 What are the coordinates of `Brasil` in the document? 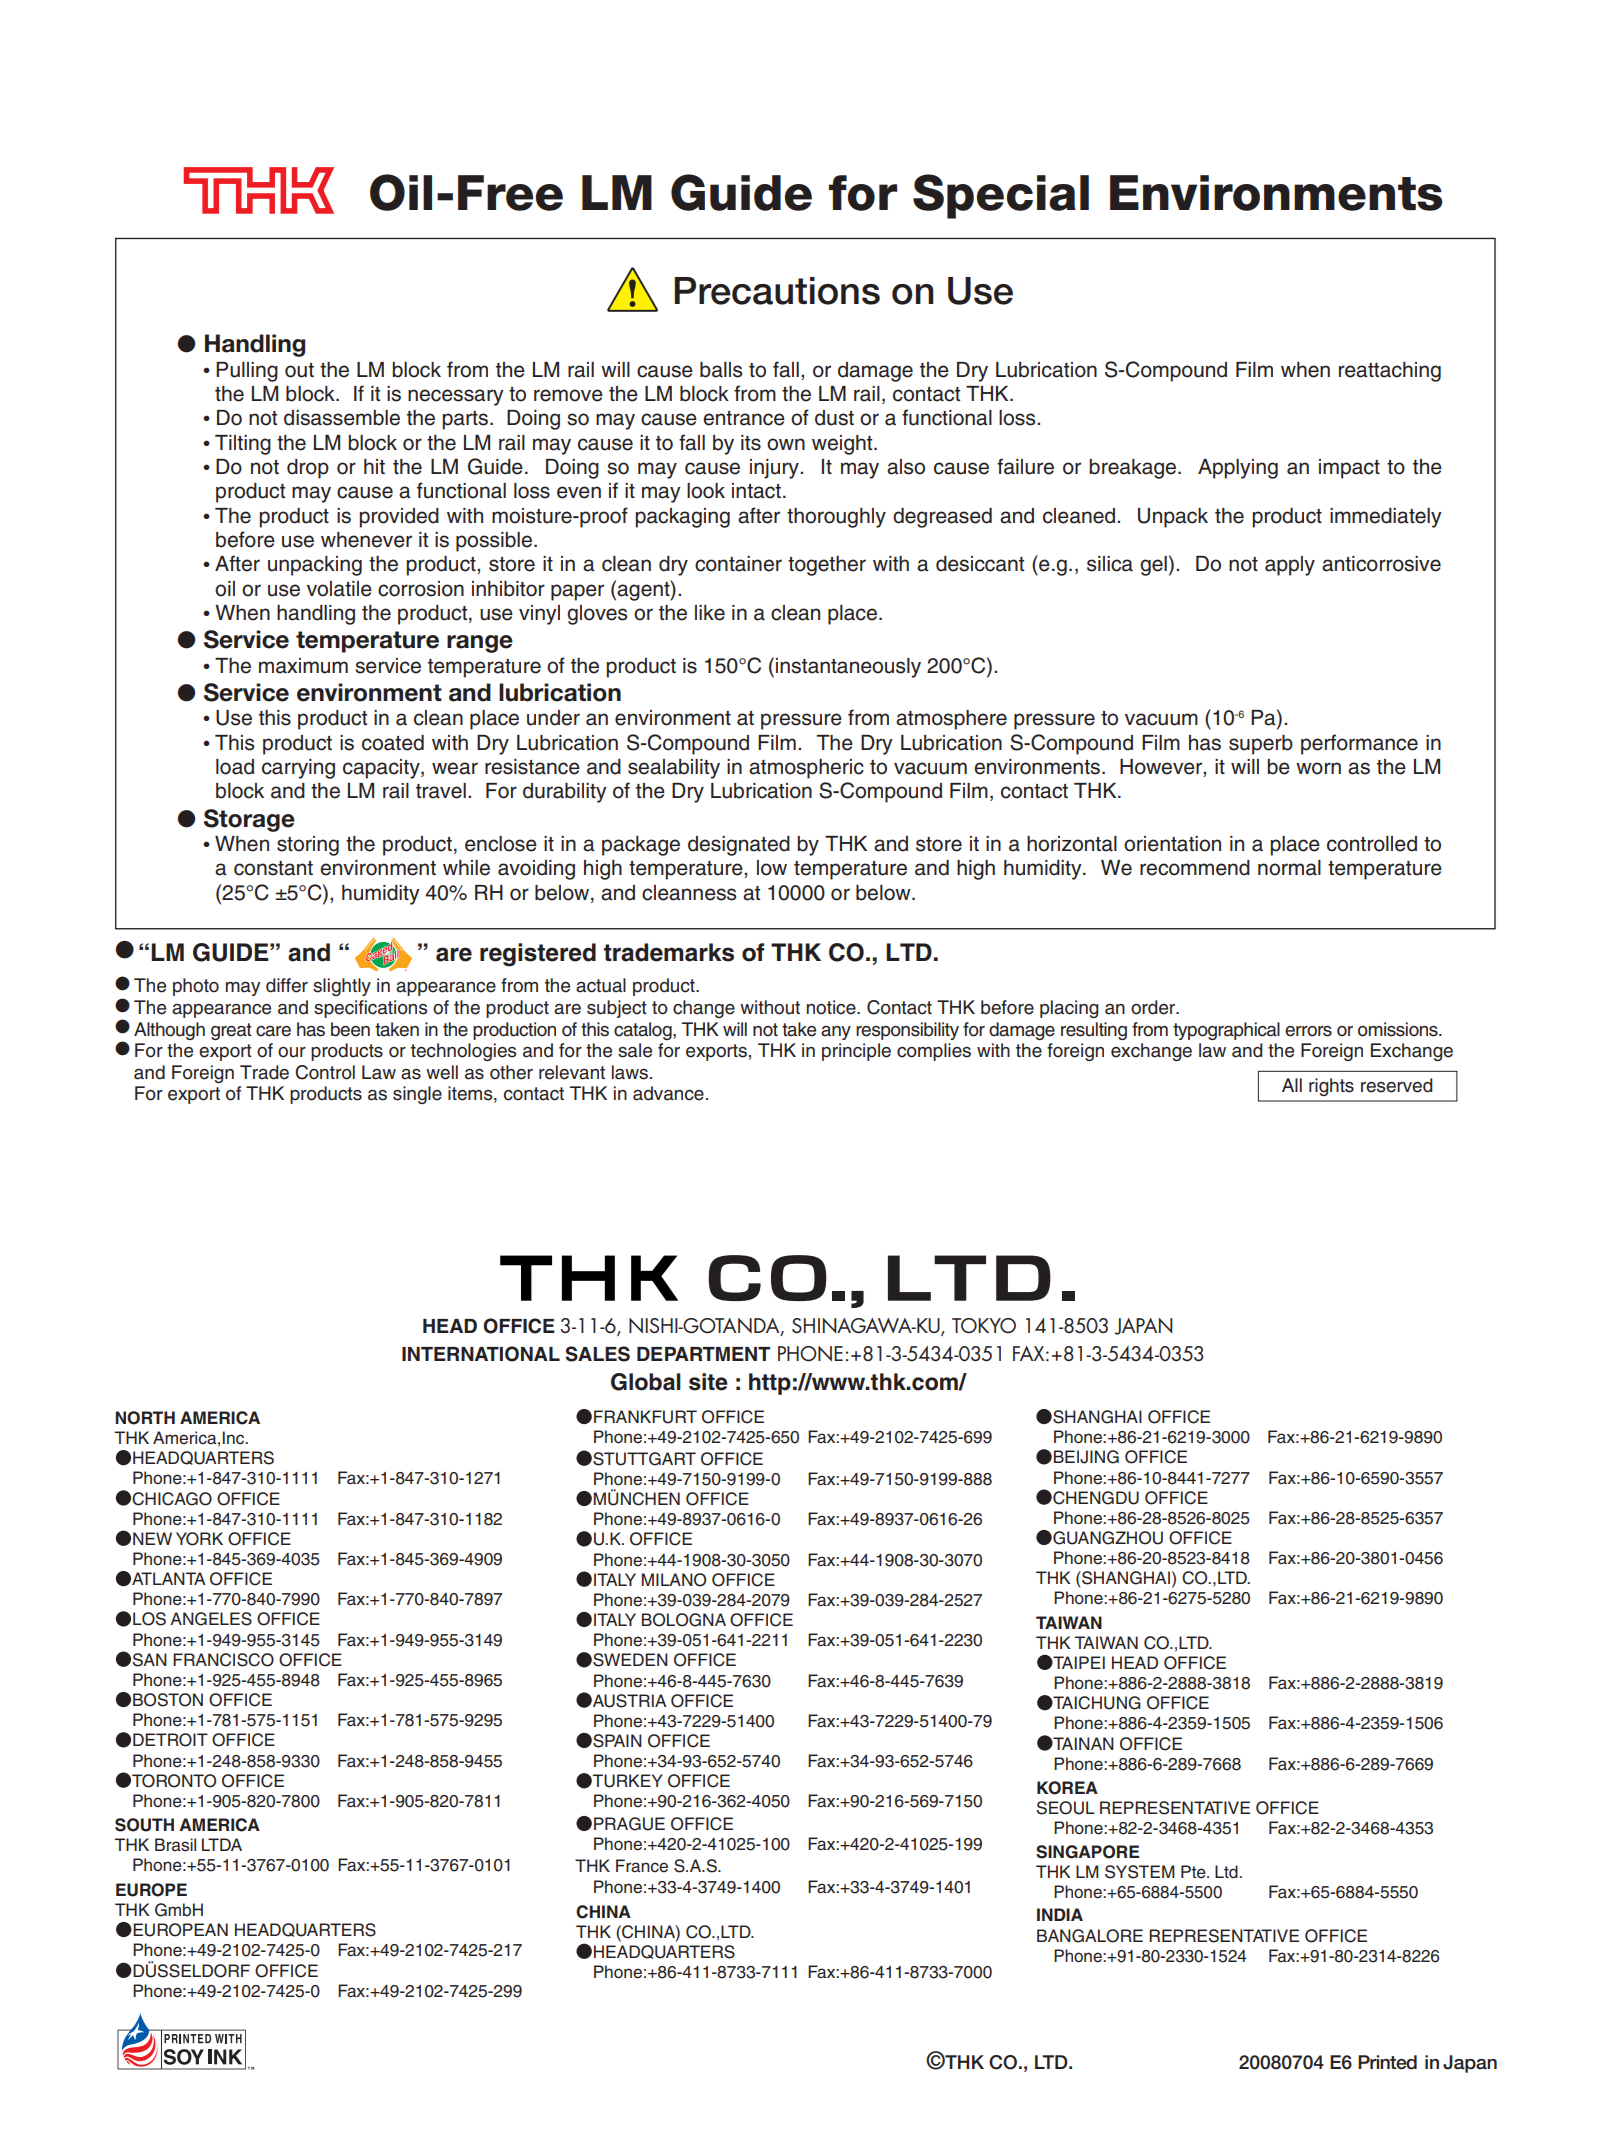 It's located at (175, 1845).
